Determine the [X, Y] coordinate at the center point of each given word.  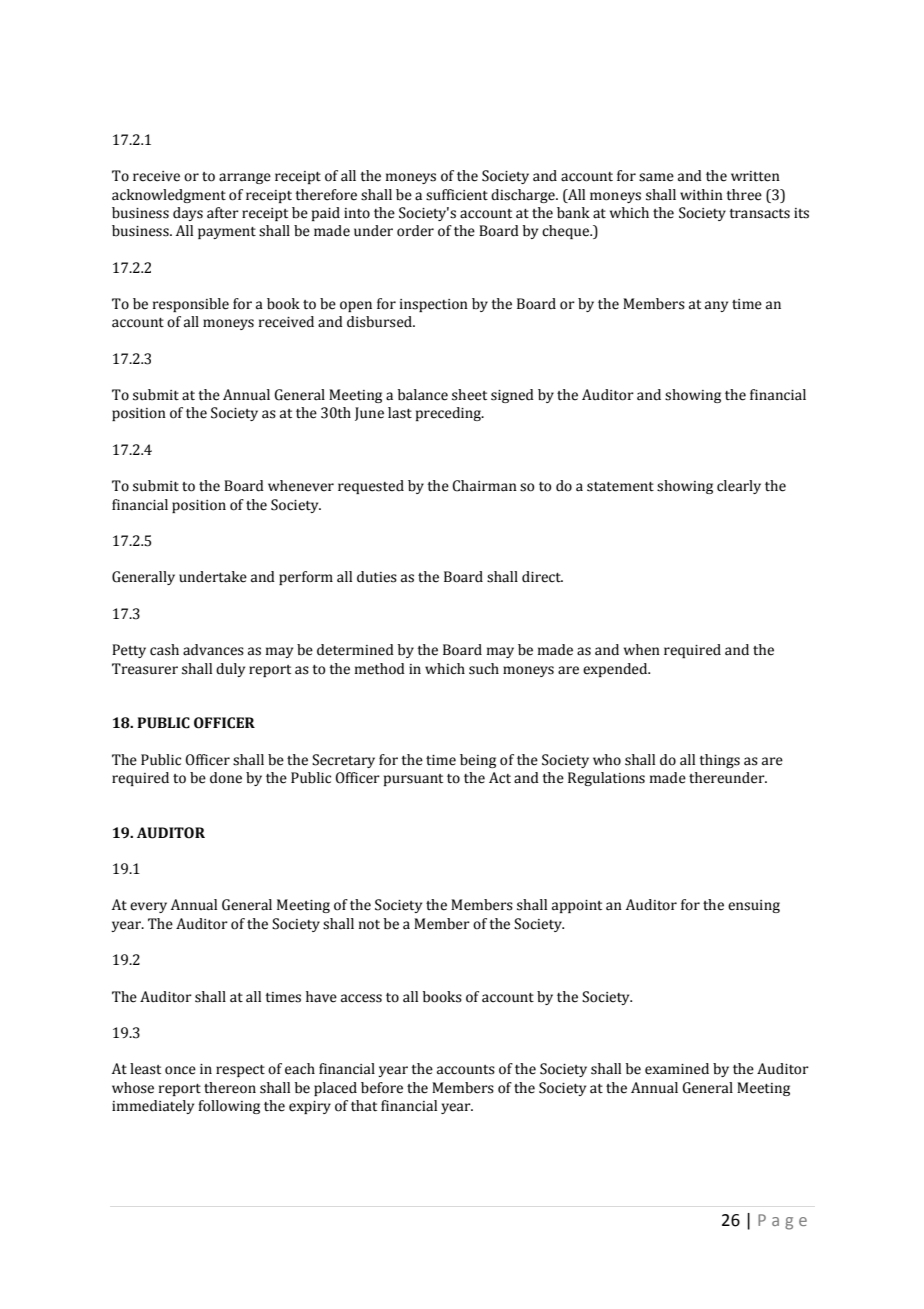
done [226, 778]
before [382, 1088]
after [223, 213]
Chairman [484, 486]
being [478, 761]
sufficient [457, 195]
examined [677, 1069]
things [719, 761]
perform [306, 578]
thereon [230, 1088]
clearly [739, 487]
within [701, 195]
